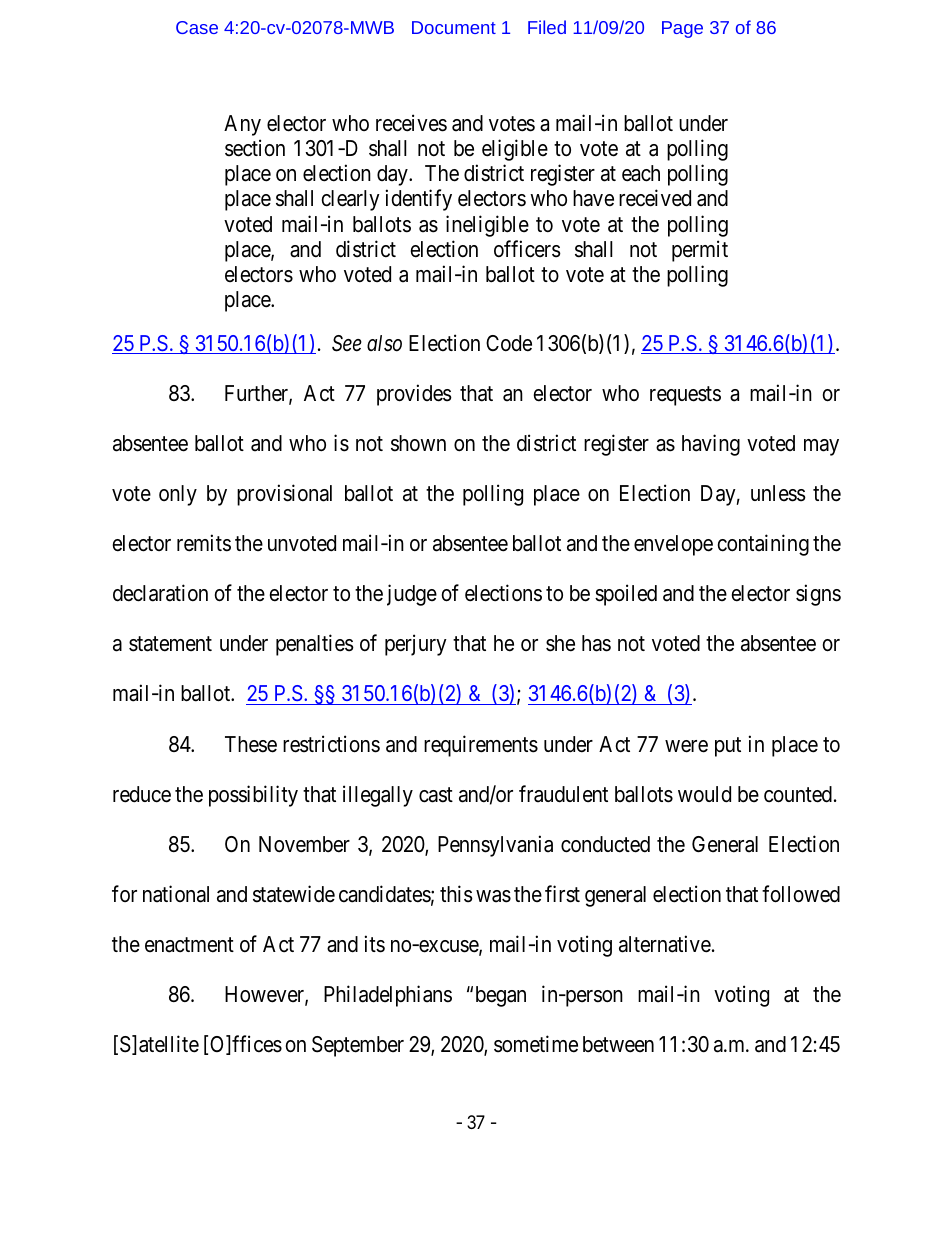  What do you see at coordinates (682, 29) in the page?
I see `Page` at bounding box center [682, 29].
